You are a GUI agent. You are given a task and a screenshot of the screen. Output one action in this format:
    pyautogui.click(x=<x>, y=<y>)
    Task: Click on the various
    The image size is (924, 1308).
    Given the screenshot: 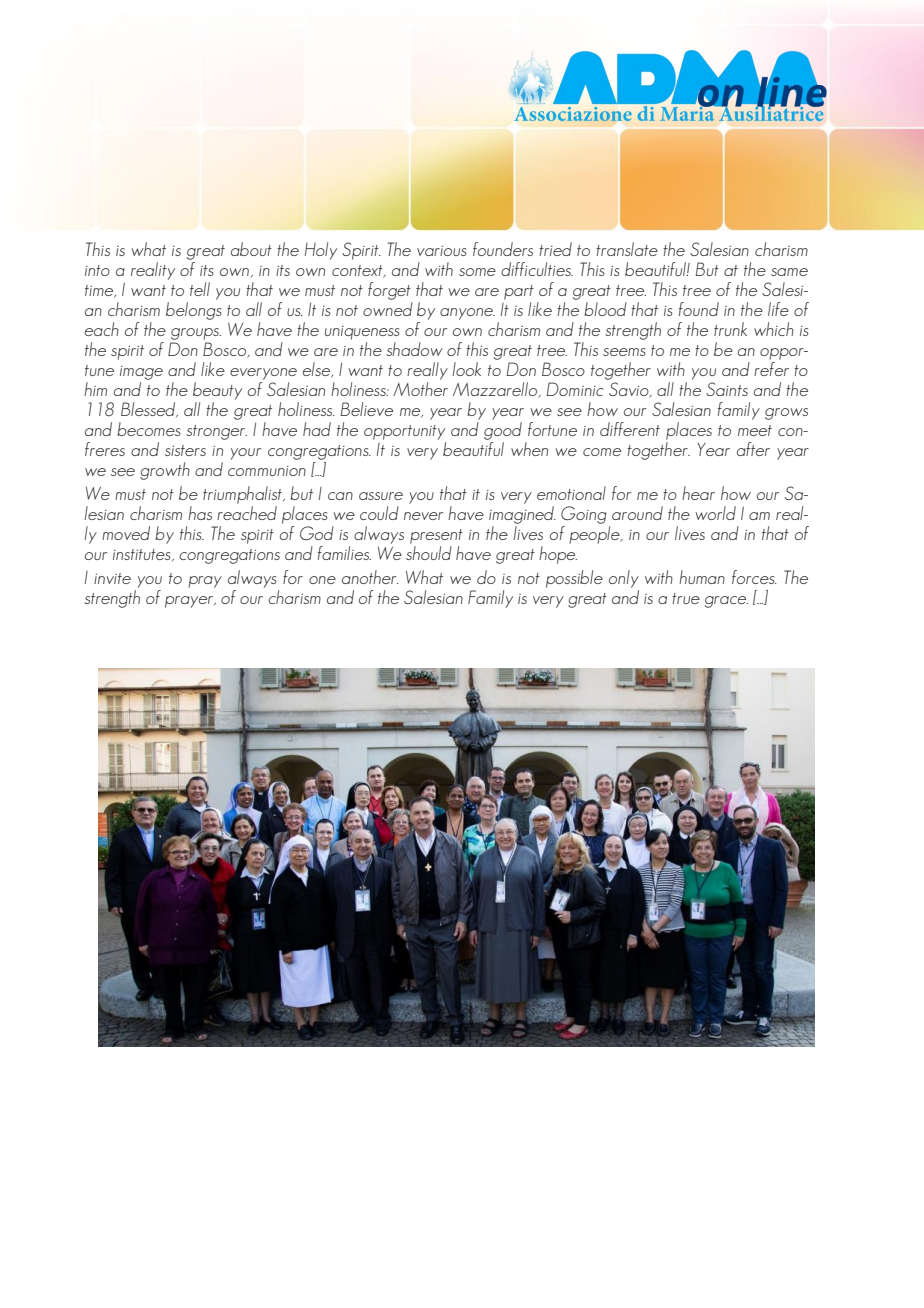 What is the action you would take?
    pyautogui.click(x=442, y=251)
